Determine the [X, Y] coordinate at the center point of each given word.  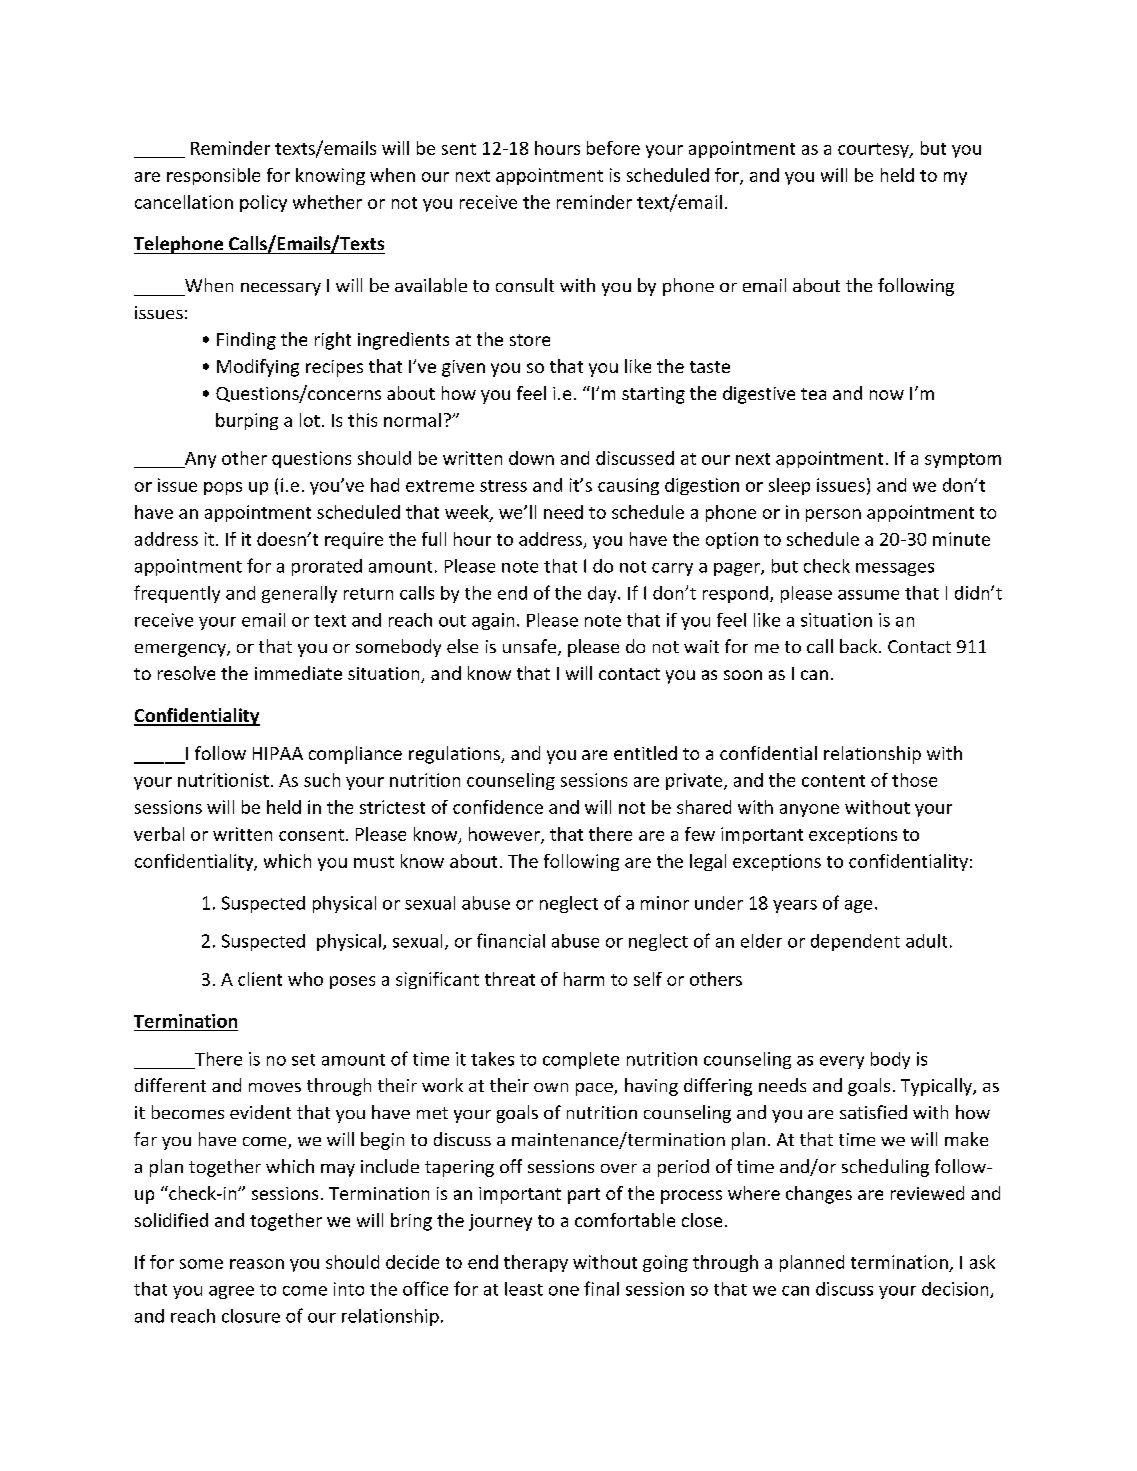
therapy [536, 1263]
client [260, 979]
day [603, 594]
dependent [855, 942]
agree [231, 1292]
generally [299, 594]
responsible [213, 176]
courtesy [874, 150]
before [613, 148]
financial [511, 940]
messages [895, 569]
